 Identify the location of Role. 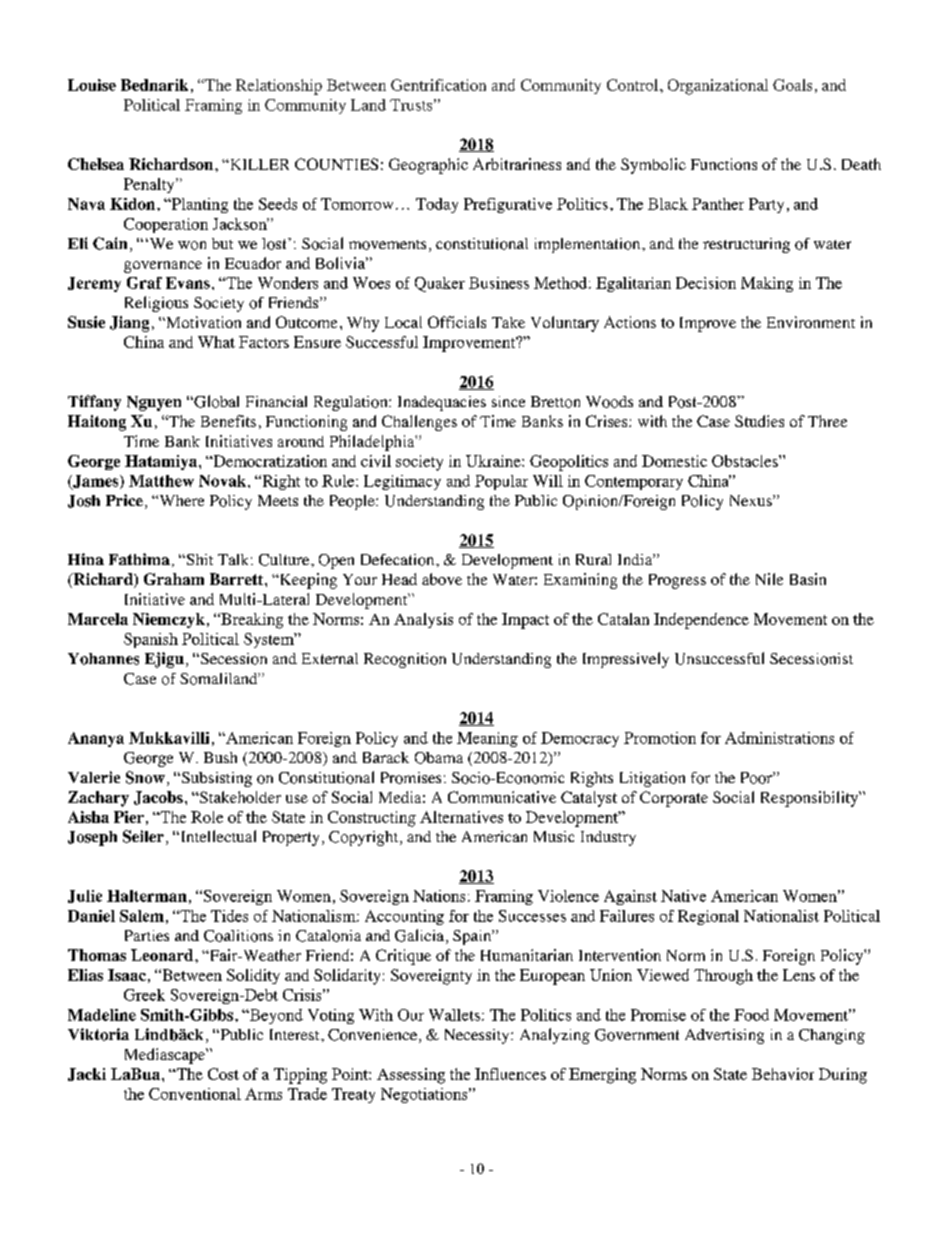
(207, 817).
